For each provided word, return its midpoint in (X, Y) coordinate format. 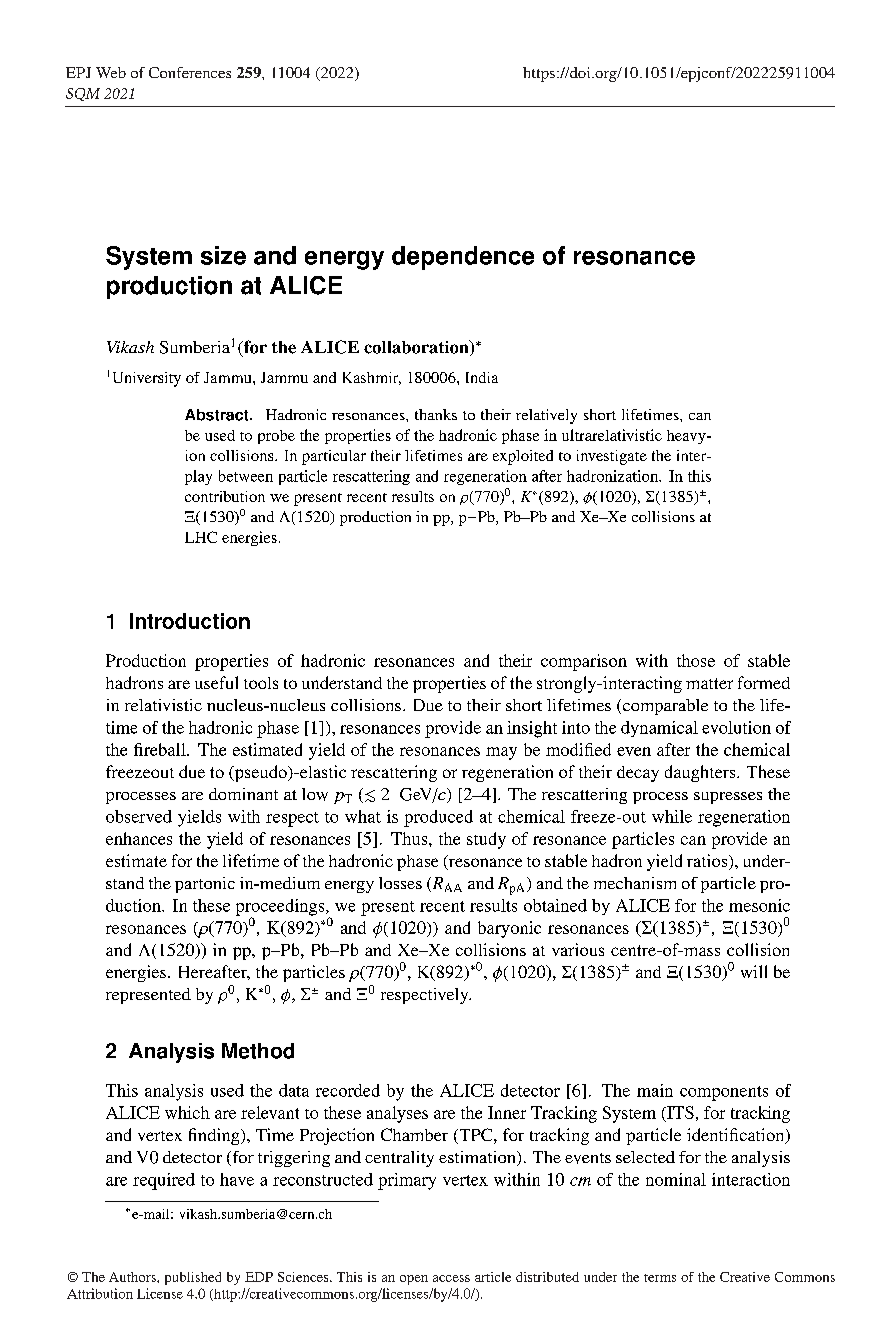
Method (258, 1051)
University (147, 379)
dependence (463, 258)
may (501, 753)
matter (709, 683)
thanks (436, 414)
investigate (612, 457)
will (754, 971)
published (193, 1278)
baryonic (509, 929)
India (482, 377)
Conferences (190, 72)
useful (216, 682)
